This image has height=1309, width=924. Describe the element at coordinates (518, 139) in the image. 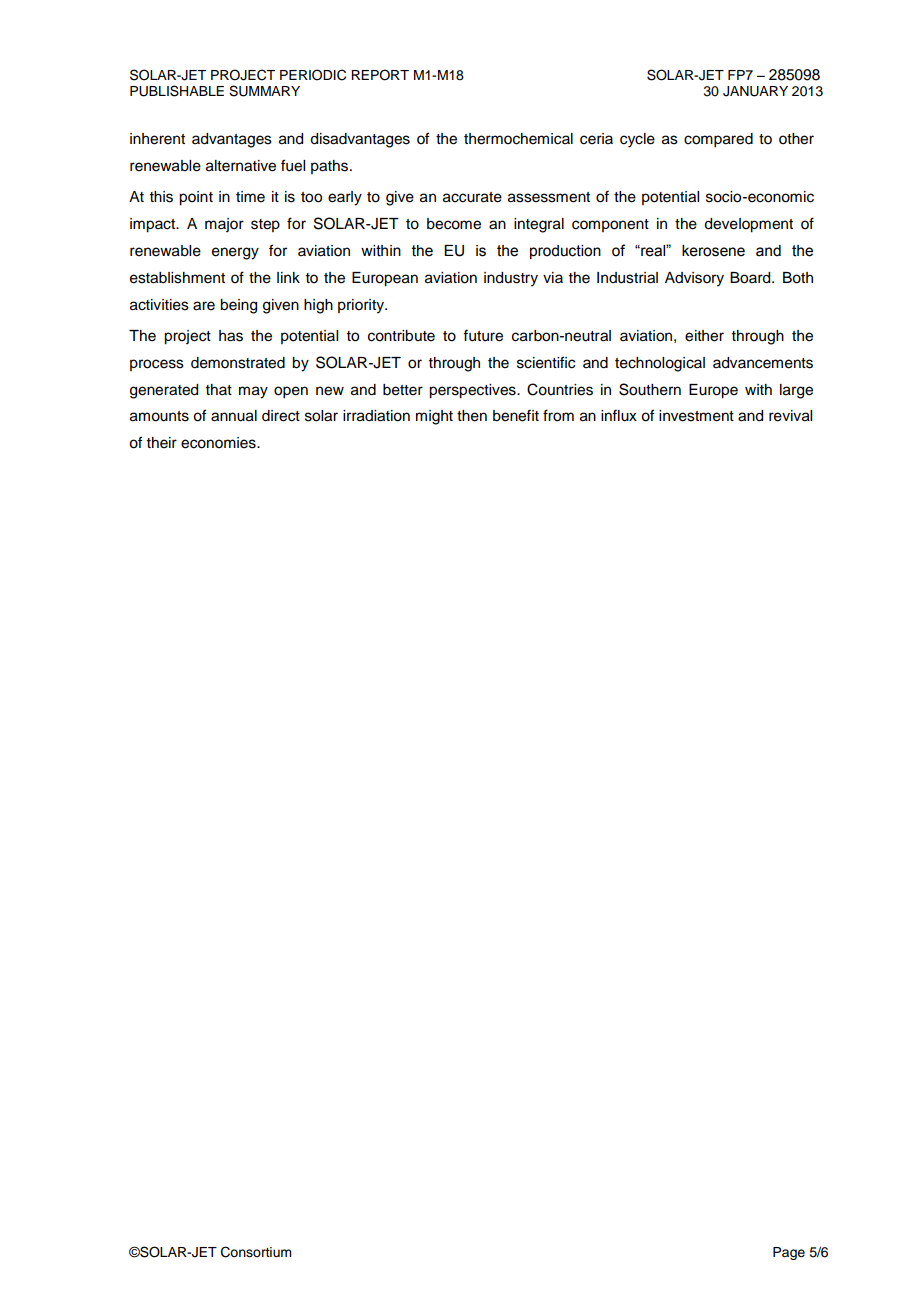

I see `thermochemical` at that location.
